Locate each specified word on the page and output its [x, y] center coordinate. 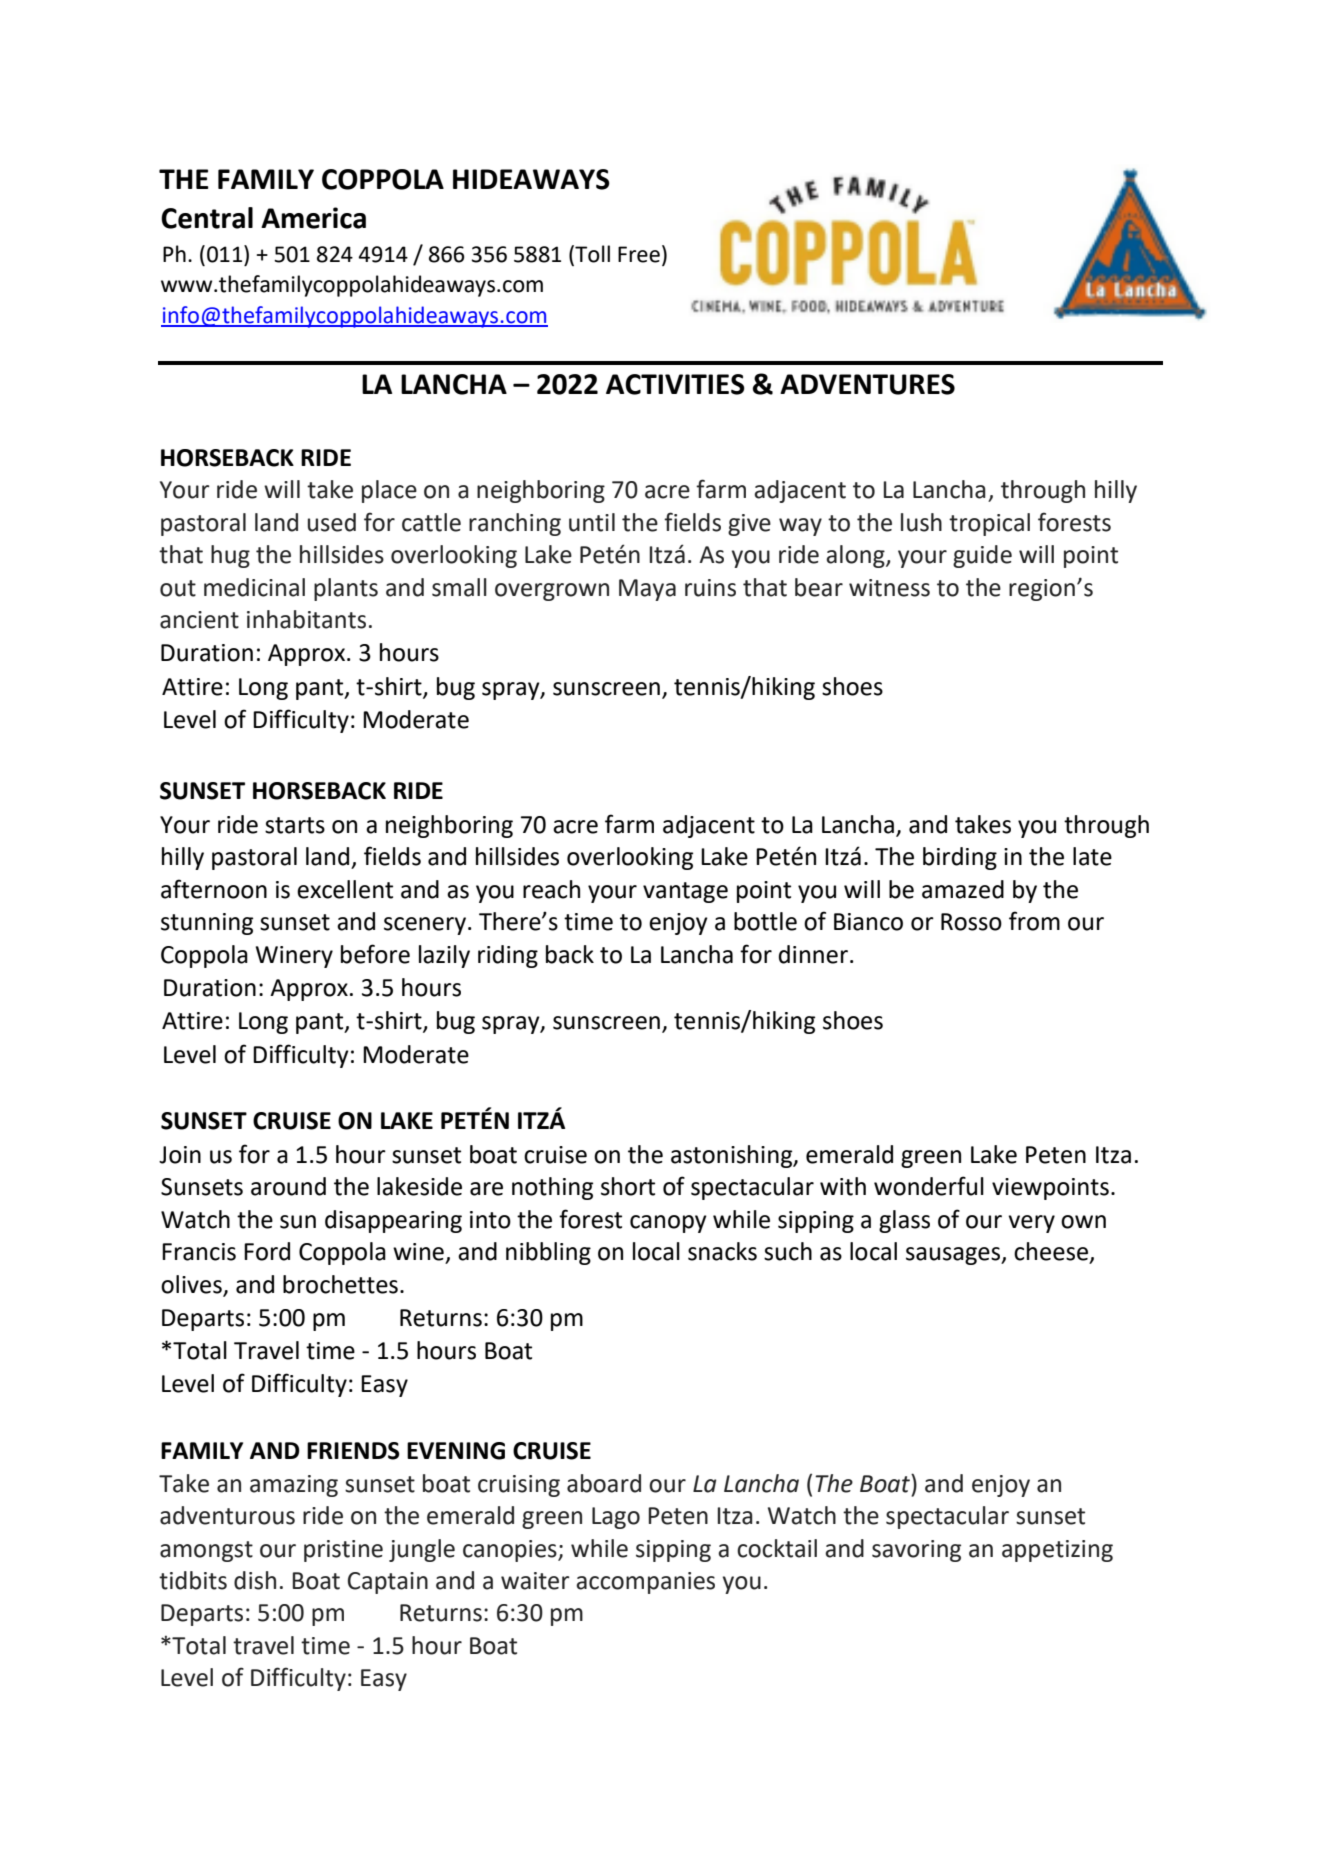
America [313, 218]
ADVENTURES [867, 384]
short [628, 1186]
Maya [647, 590]
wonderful [929, 1186]
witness [889, 588]
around [288, 1186]
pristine [343, 1551]
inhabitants [306, 619]
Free [639, 254]
